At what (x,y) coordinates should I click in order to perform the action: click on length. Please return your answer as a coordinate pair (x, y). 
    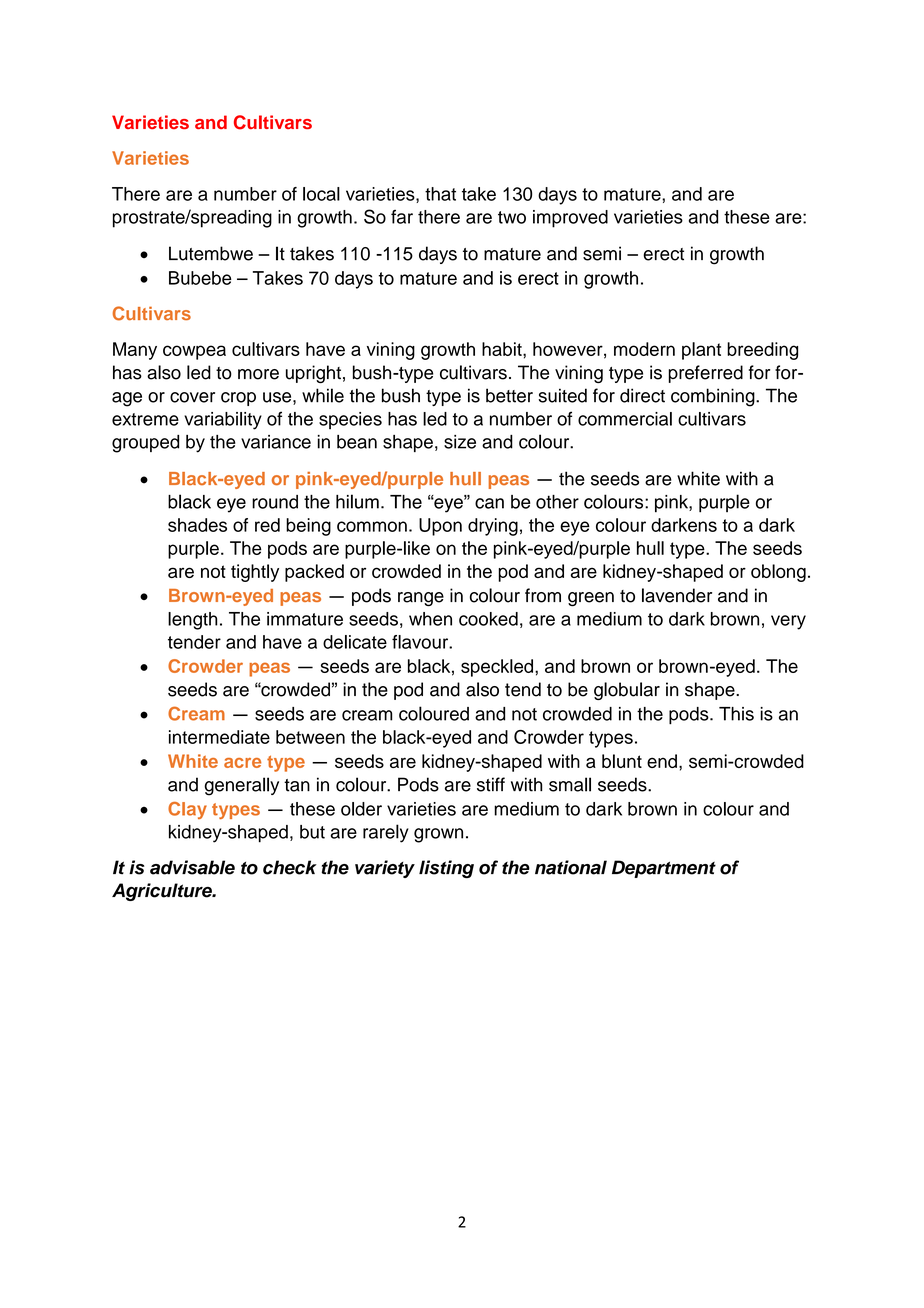
    Looking at the image, I should click on (192, 621).
